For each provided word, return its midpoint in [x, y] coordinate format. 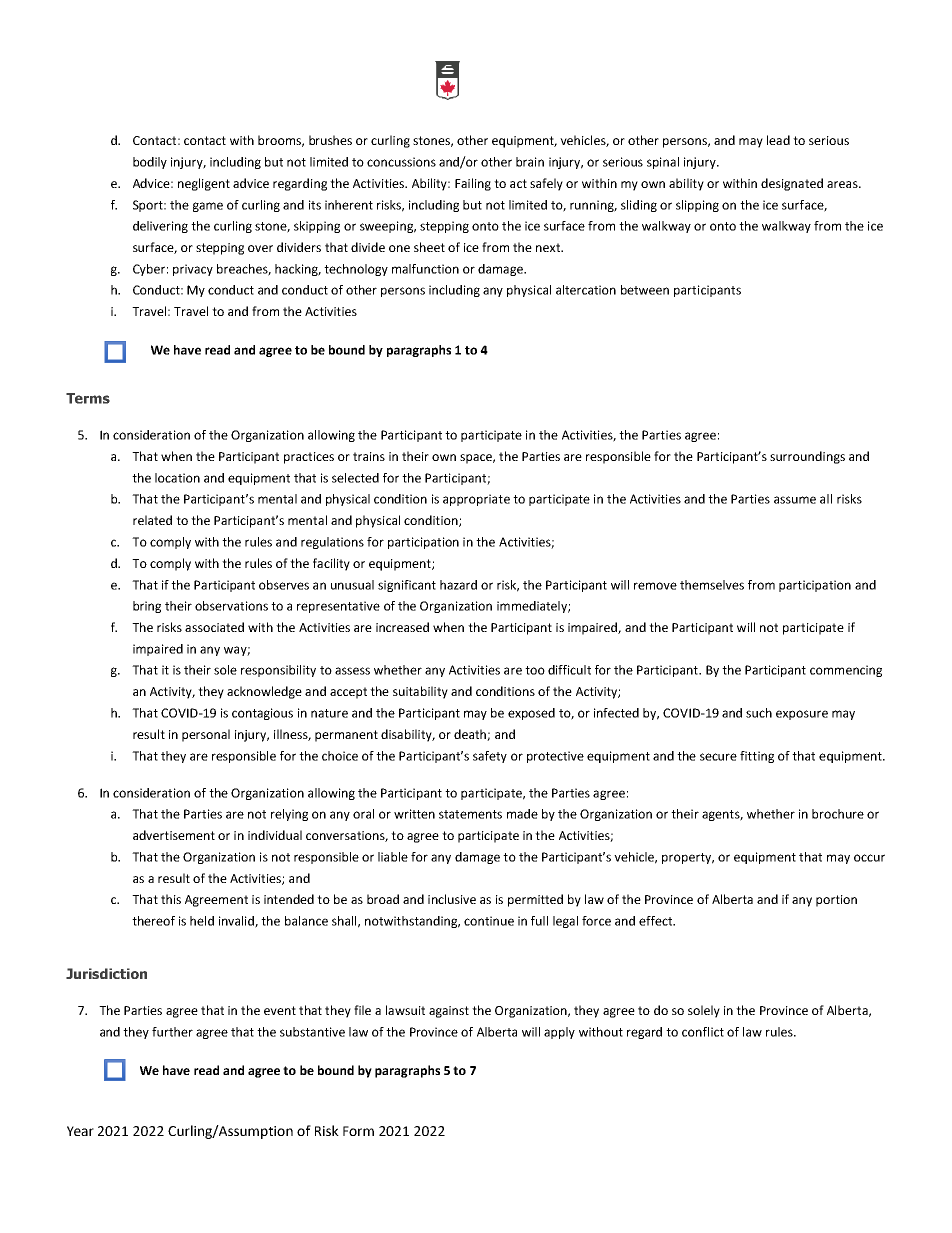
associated [214, 627]
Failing [473, 184]
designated [792, 184]
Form [358, 1131]
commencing [846, 671]
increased [402, 627]
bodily [150, 163]
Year [80, 1131]
